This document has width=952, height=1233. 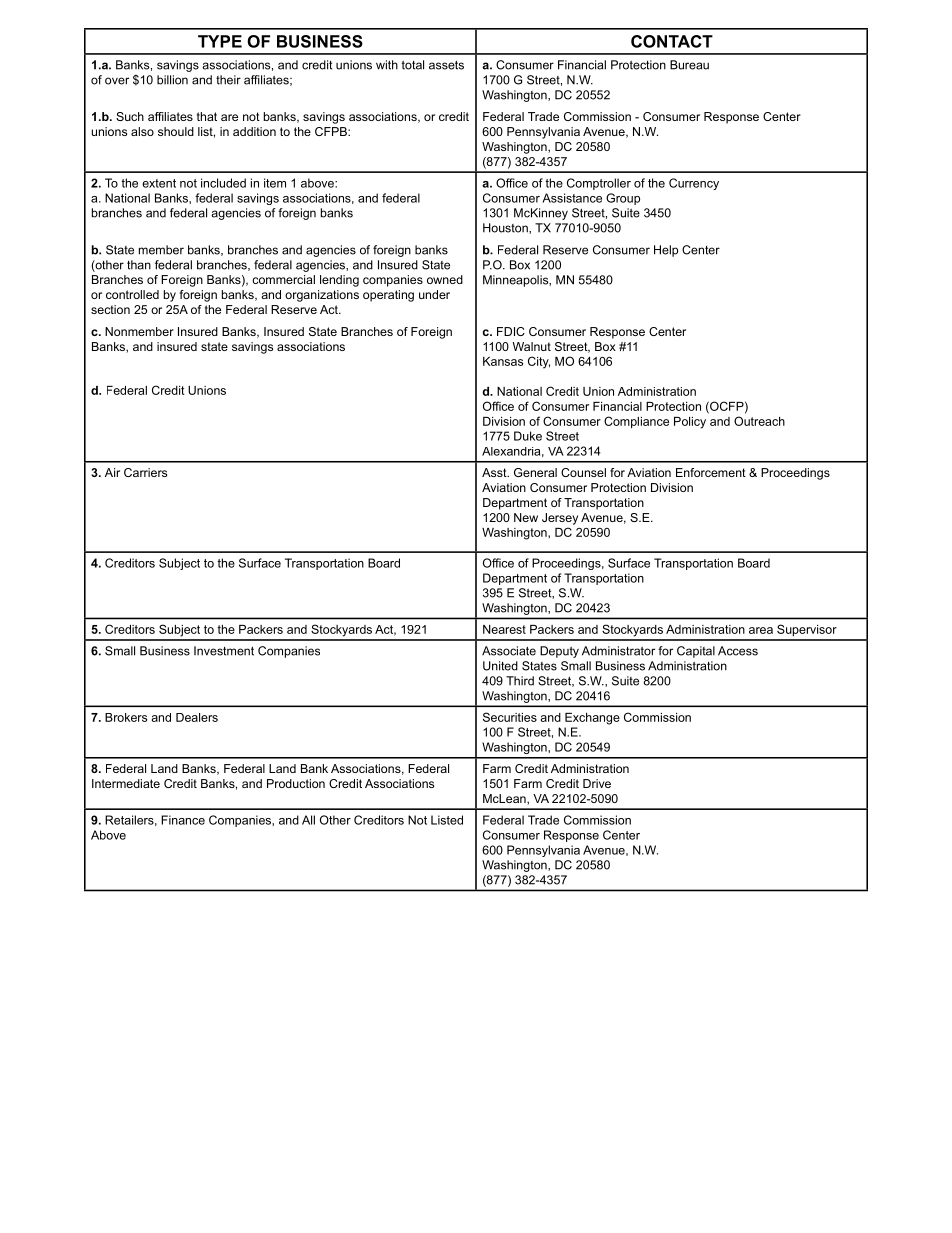 I want to click on billion, so click(x=172, y=80).
